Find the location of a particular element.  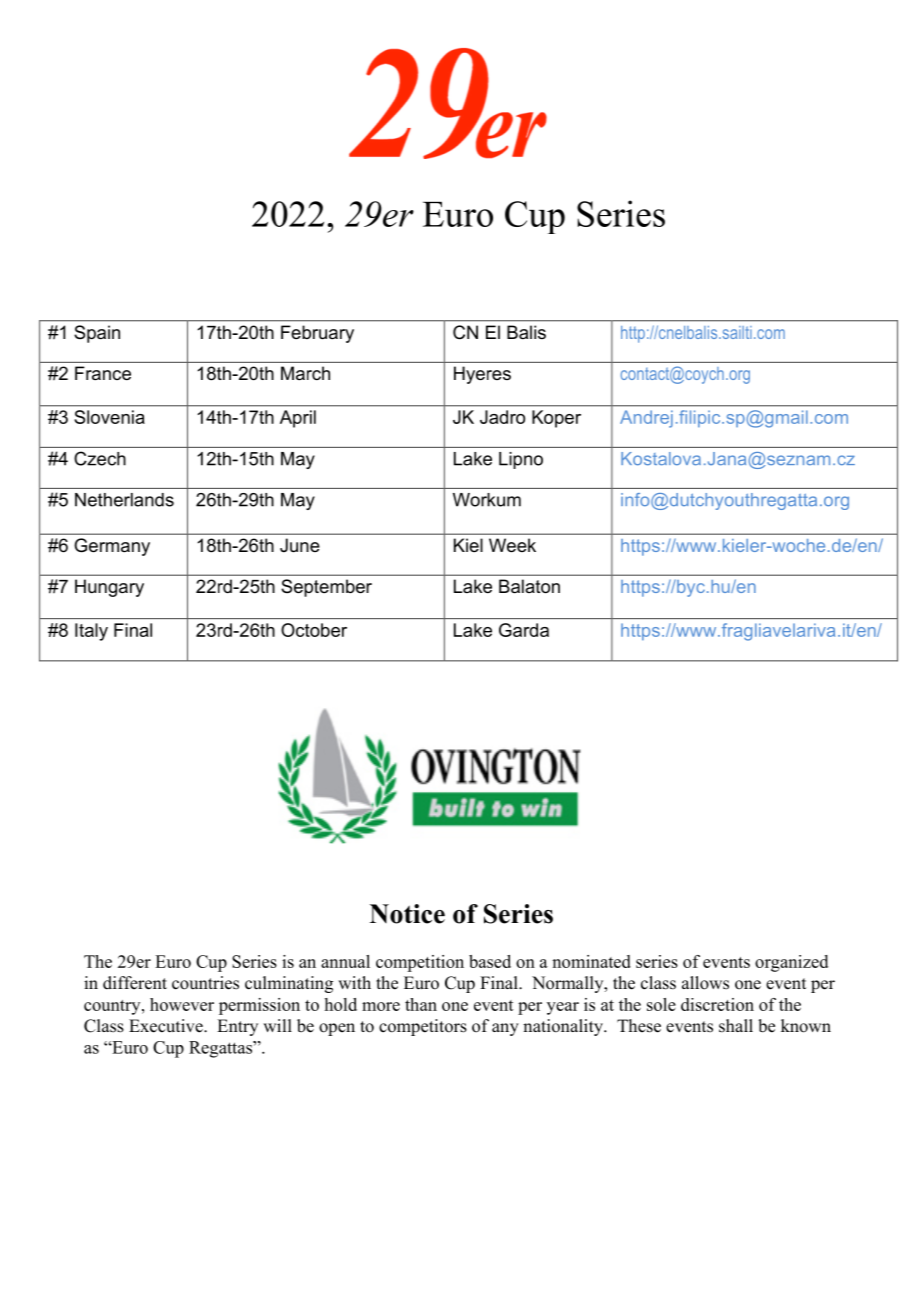

Garda is located at coordinates (524, 630).
